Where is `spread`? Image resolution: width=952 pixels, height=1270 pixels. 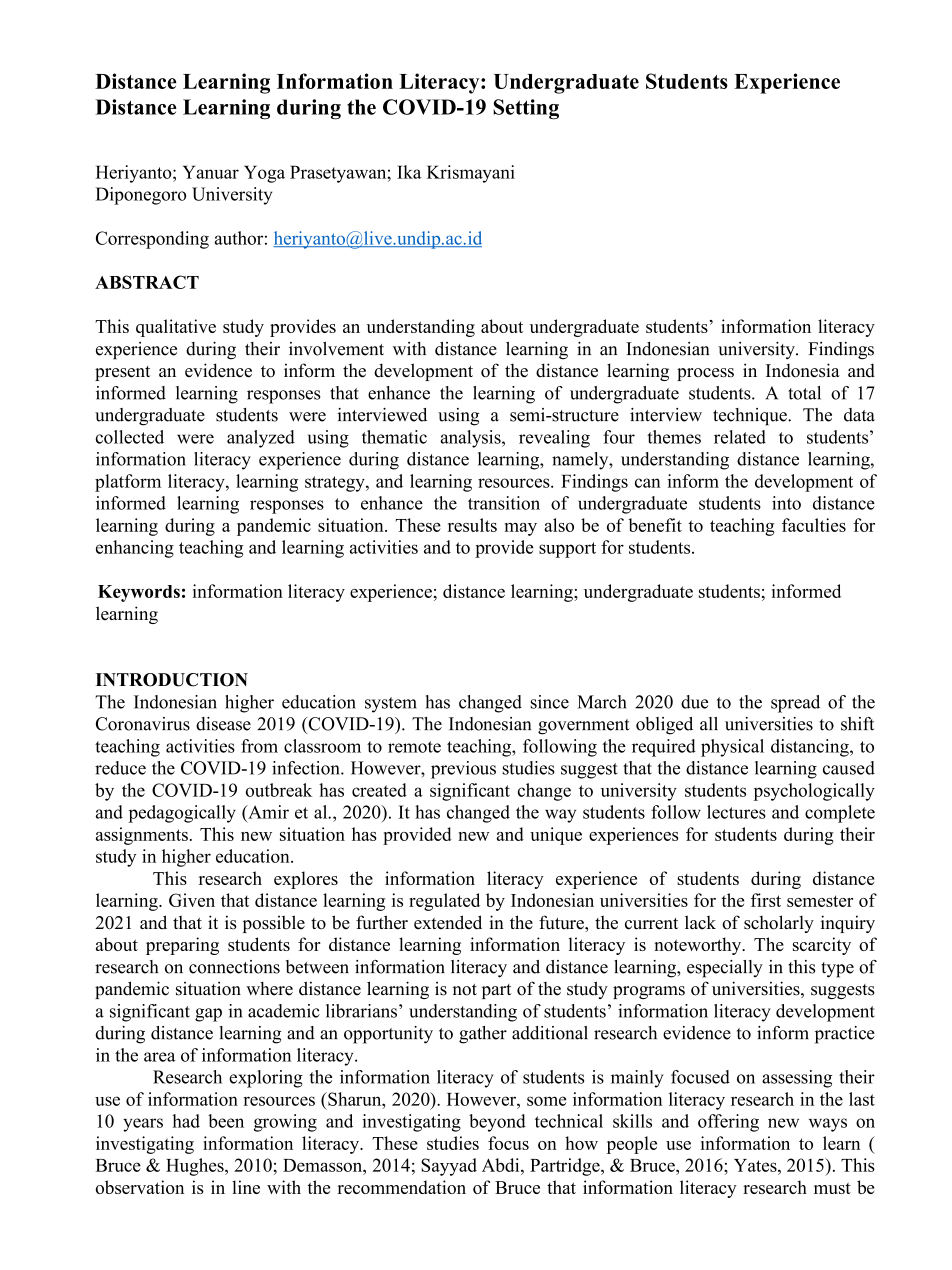 spread is located at coordinates (795, 704).
